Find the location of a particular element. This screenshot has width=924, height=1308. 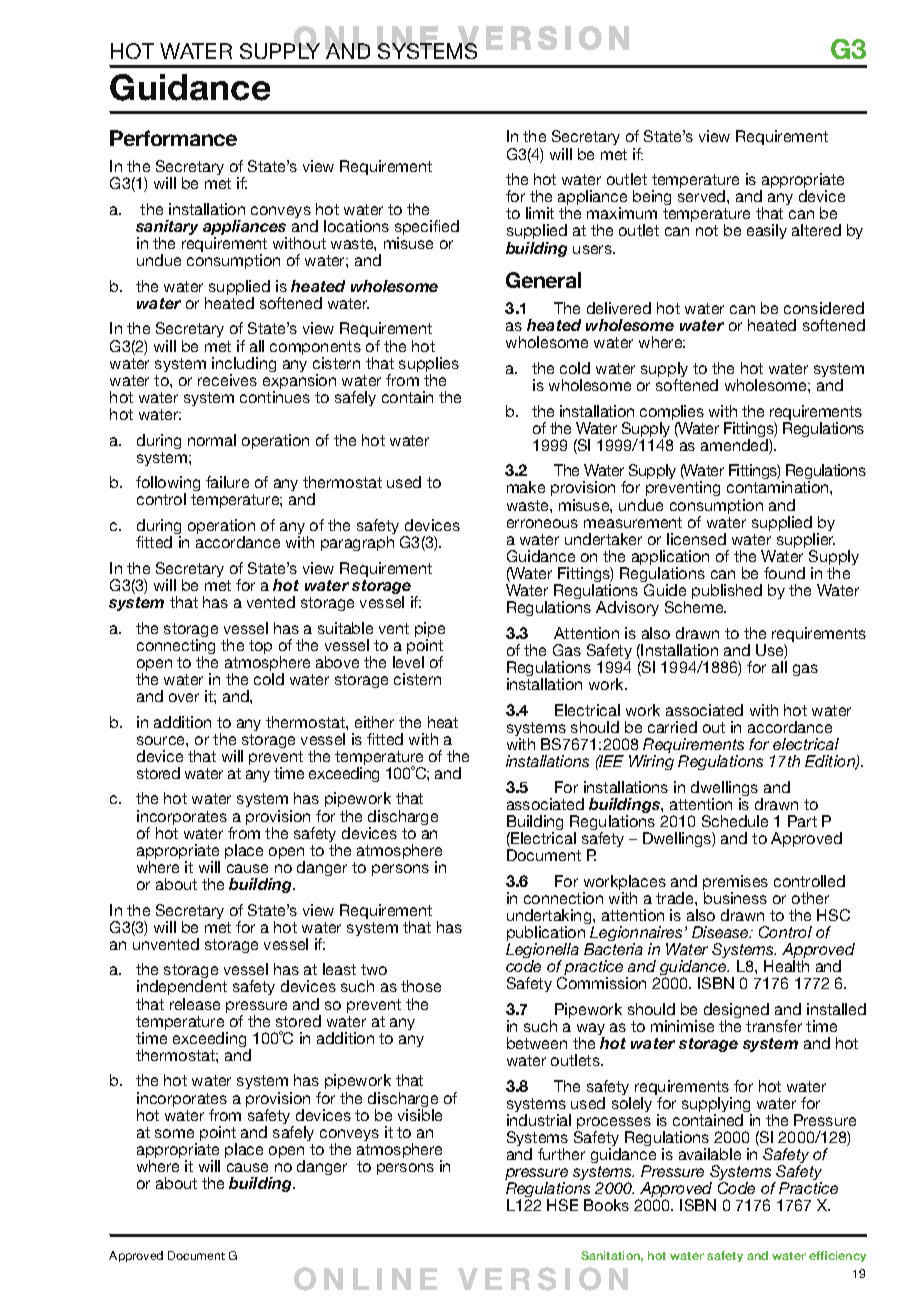

Scheme is located at coordinates (695, 607).
